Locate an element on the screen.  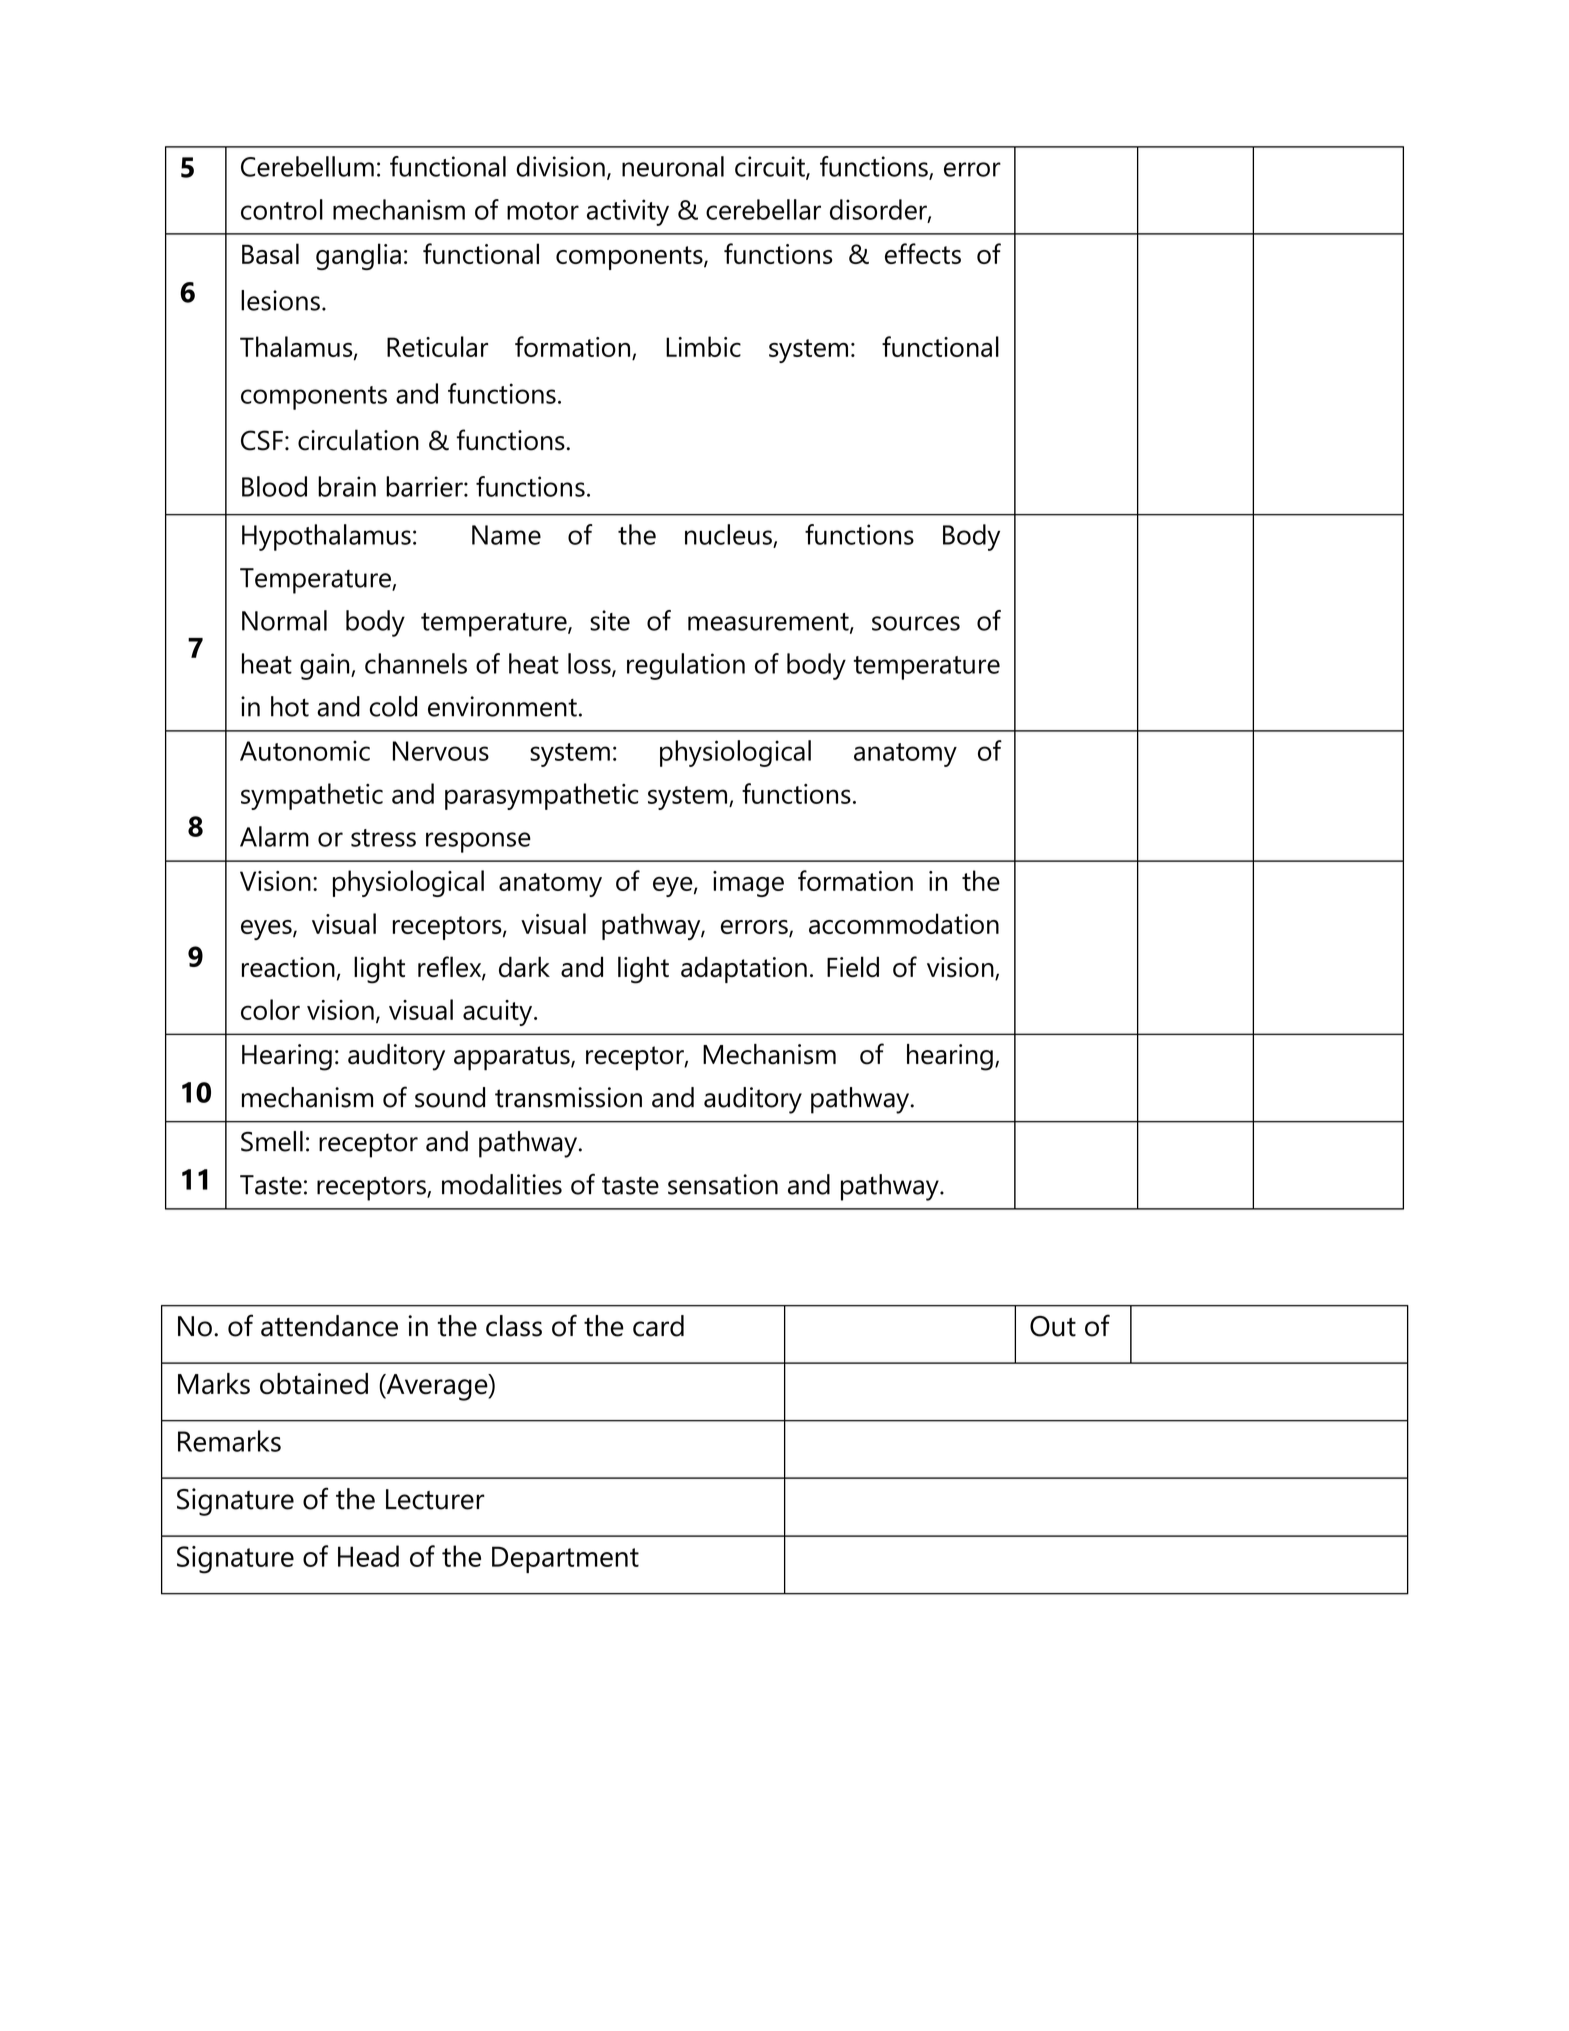
Head is located at coordinates (368, 1556).
